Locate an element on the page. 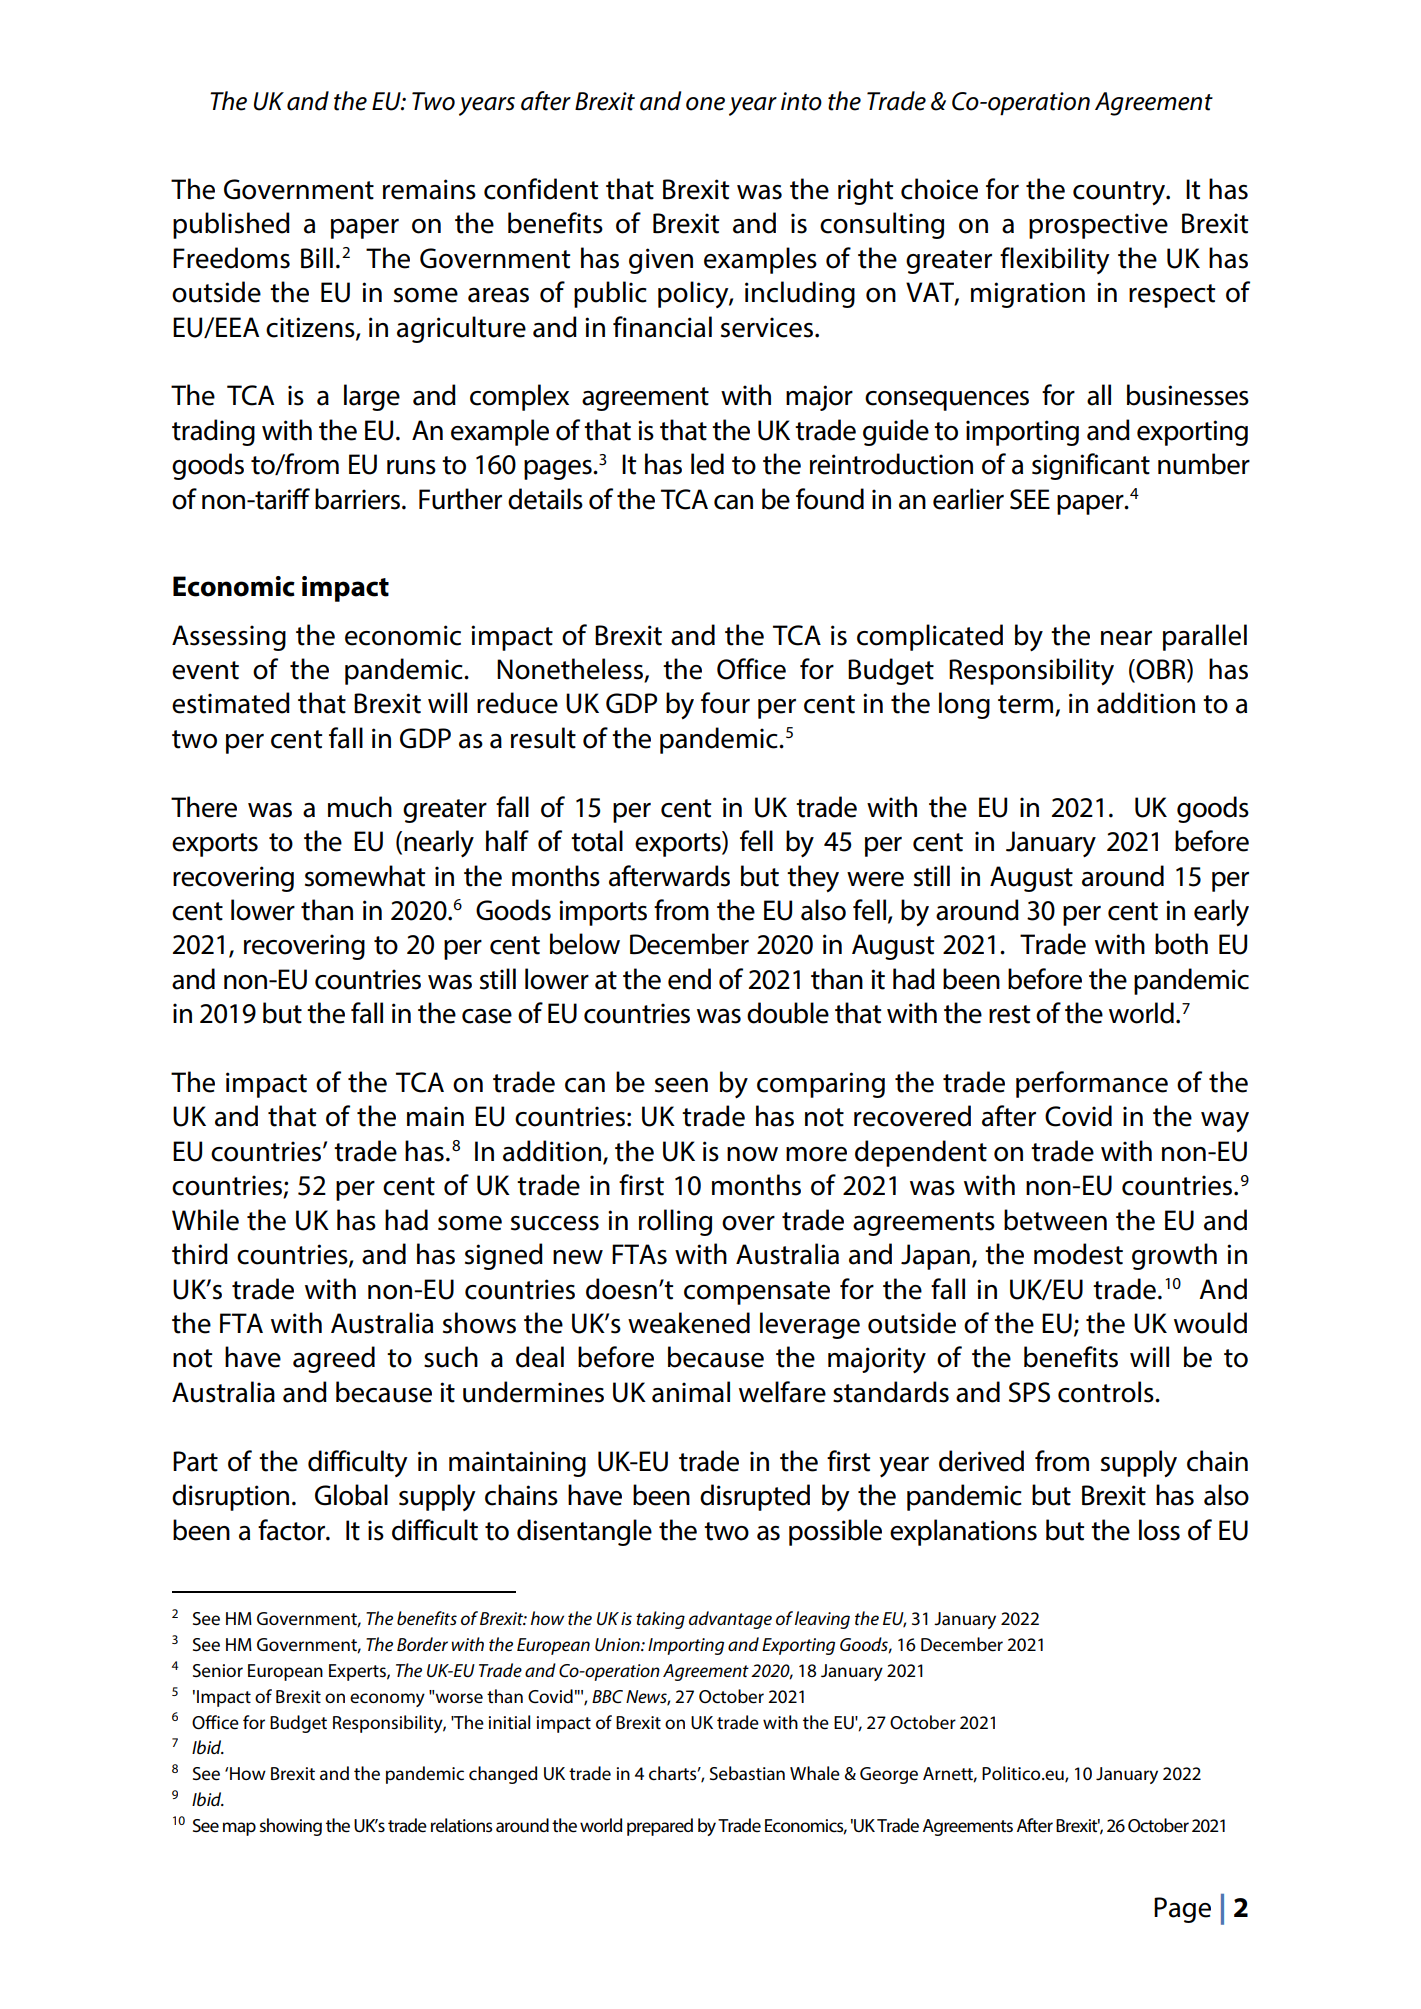 The width and height of the image is (1421, 2009). both is located at coordinates (1181, 944).
